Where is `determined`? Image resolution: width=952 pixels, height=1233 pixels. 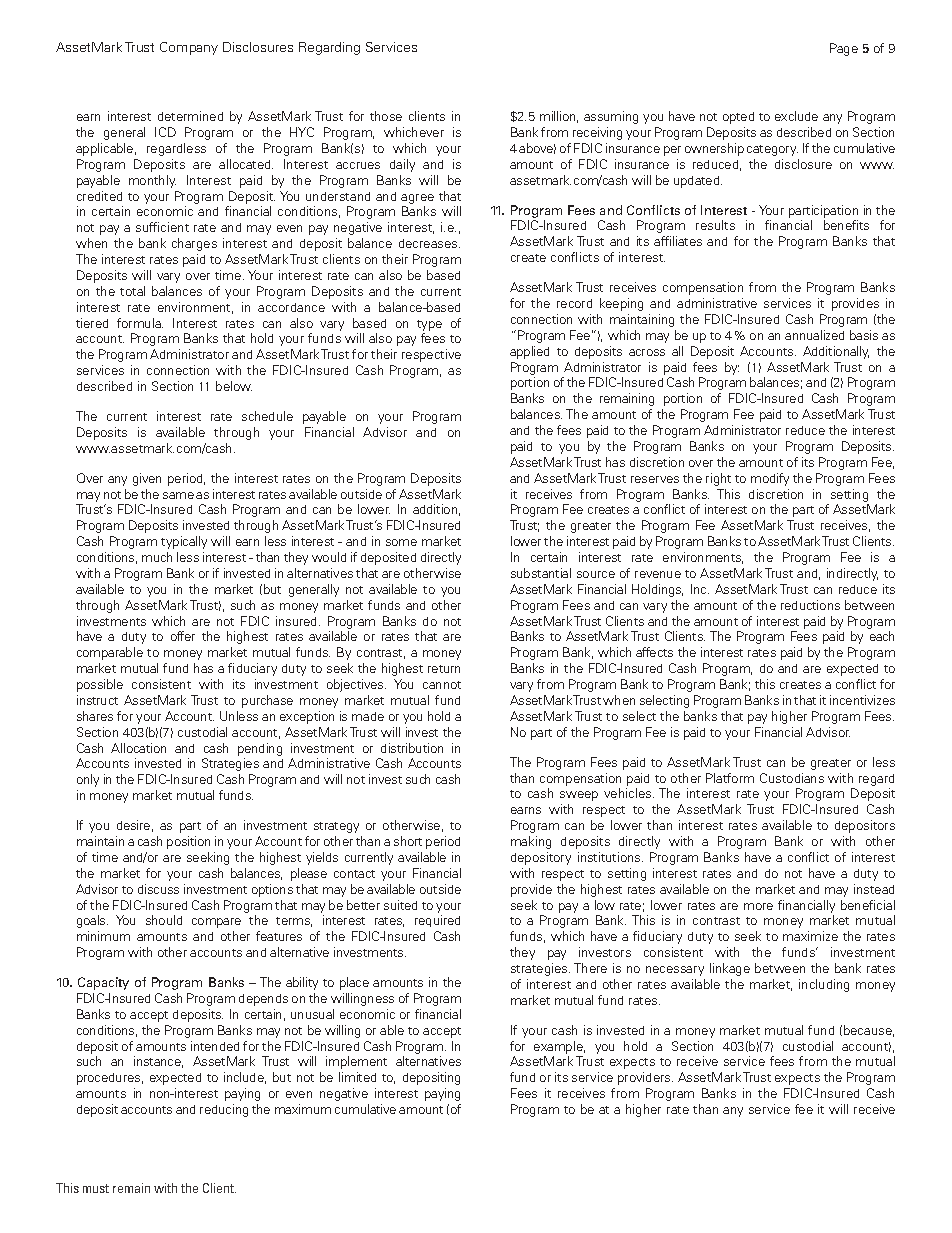
determined is located at coordinates (190, 116).
